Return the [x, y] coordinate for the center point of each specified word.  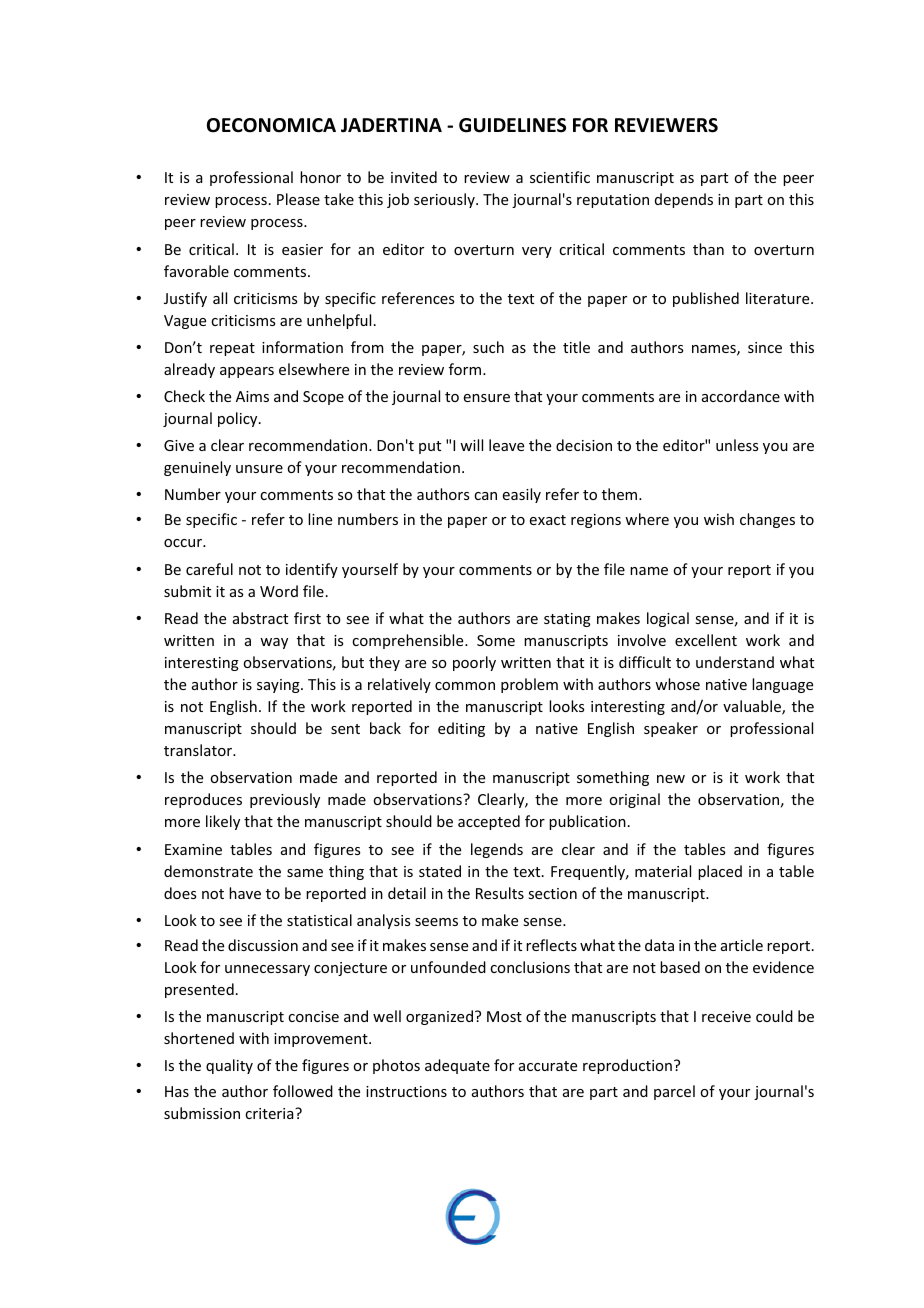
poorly [474, 663]
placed [720, 872]
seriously [445, 200]
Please [298, 199]
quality [229, 1066]
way [274, 643]
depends [684, 200]
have [245, 893]
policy [239, 419]
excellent [706, 640]
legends [497, 850]
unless [737, 445]
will [471, 445]
